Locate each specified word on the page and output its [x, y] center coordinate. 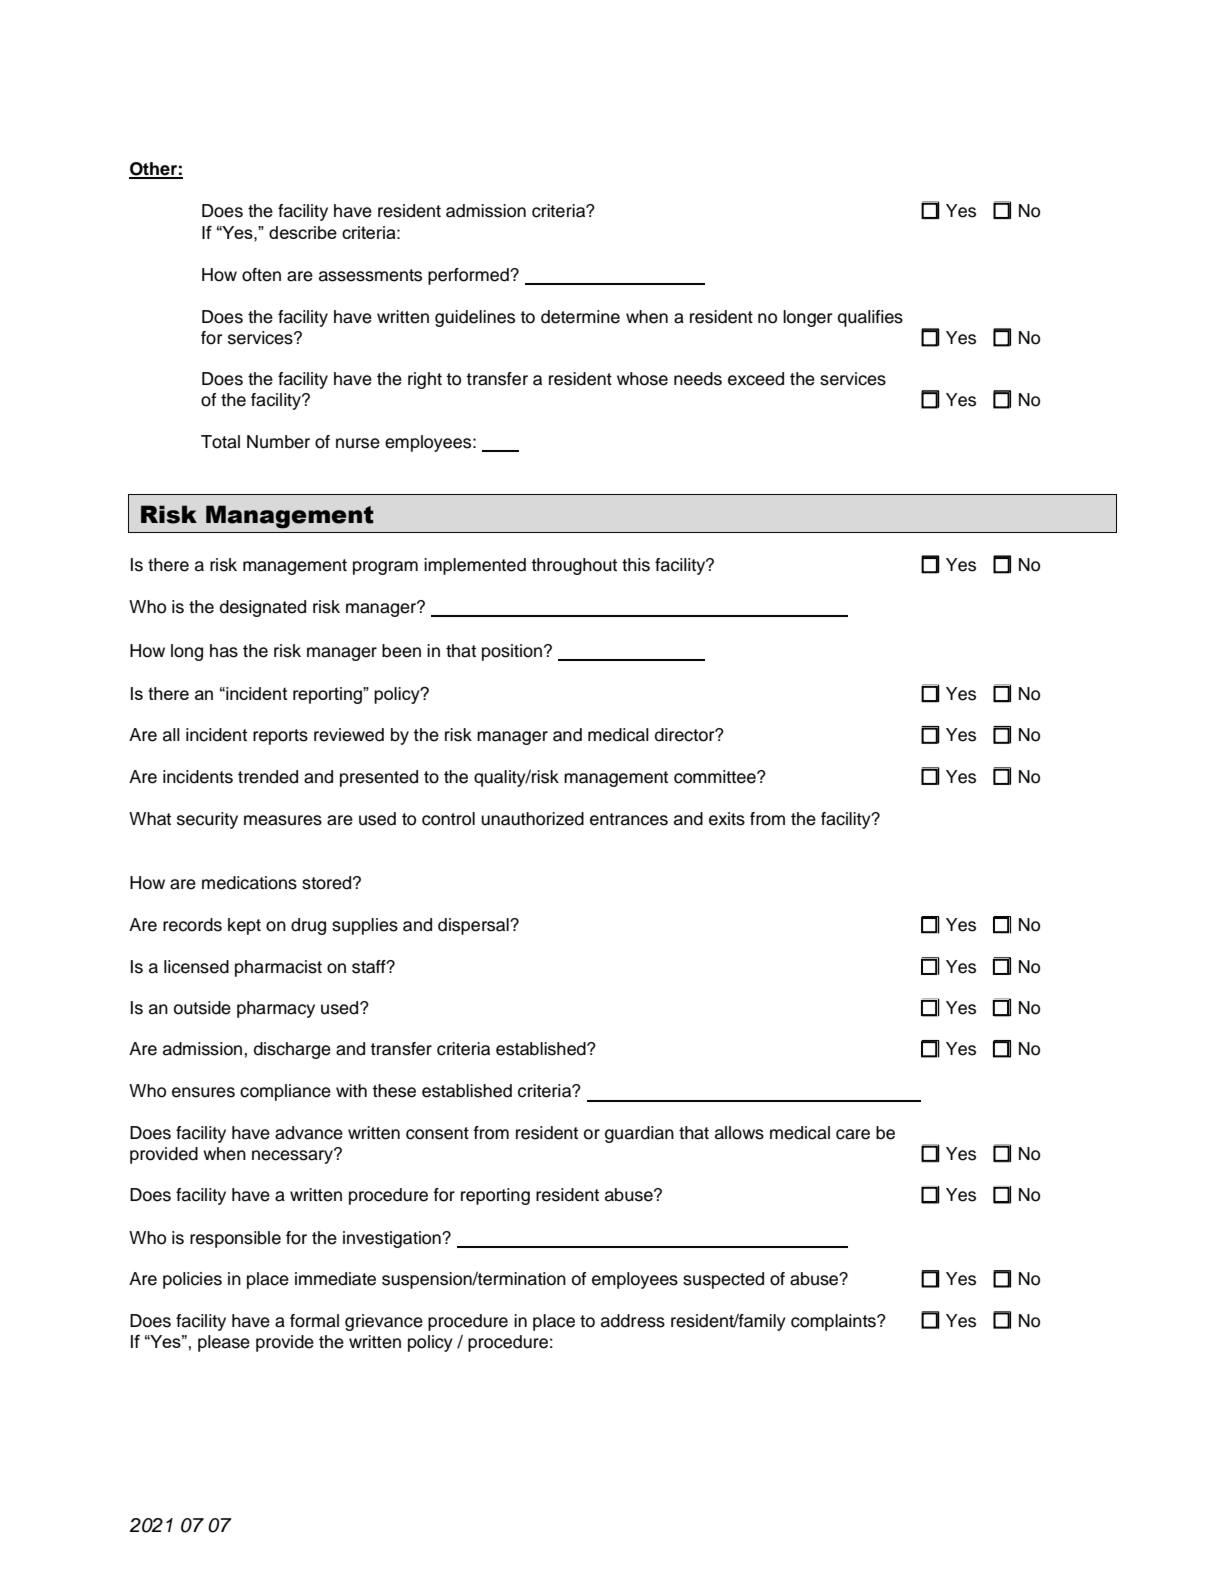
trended [268, 777]
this [636, 565]
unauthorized [532, 819]
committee [716, 777]
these [394, 1091]
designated [263, 608]
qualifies [870, 318]
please [224, 1343]
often [261, 275]
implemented [475, 566]
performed [469, 276]
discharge [292, 1050]
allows [739, 1133]
